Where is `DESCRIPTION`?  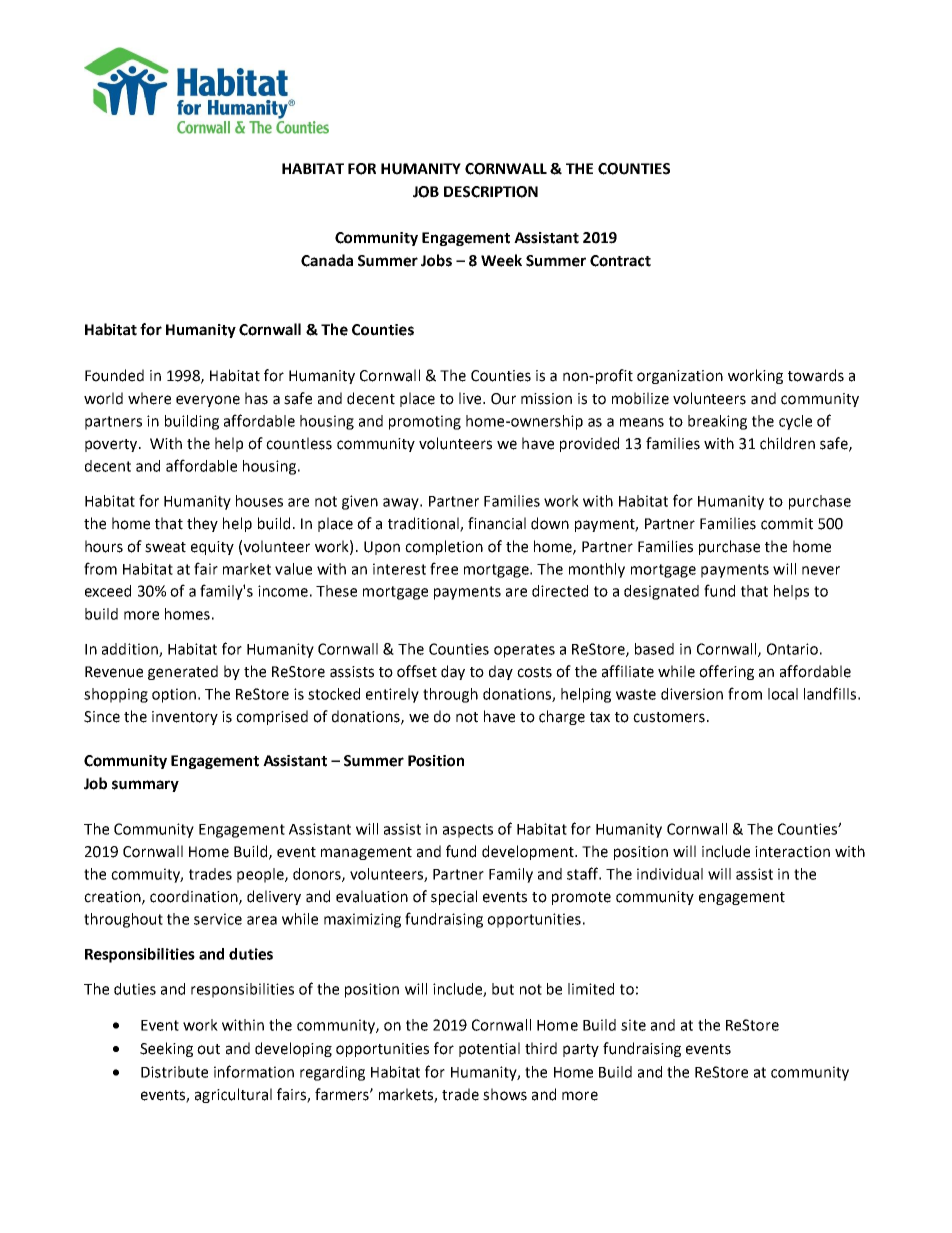 DESCRIPTION is located at coordinates (491, 192).
